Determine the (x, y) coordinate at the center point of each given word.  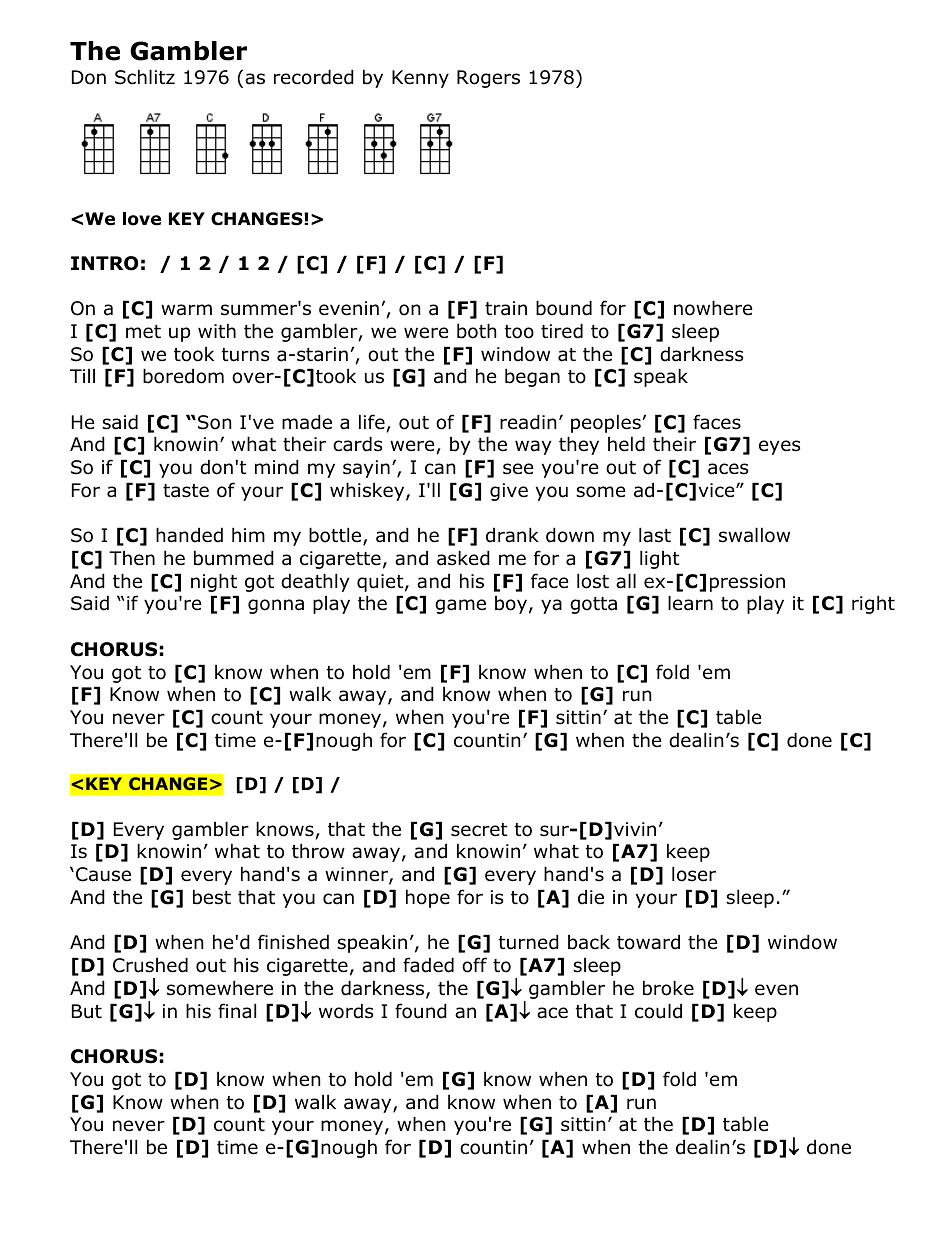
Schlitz (145, 77)
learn (690, 603)
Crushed (150, 965)
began (532, 377)
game (460, 606)
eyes (779, 447)
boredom (183, 376)
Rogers (488, 79)
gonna (276, 606)
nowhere (713, 308)
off (474, 965)
